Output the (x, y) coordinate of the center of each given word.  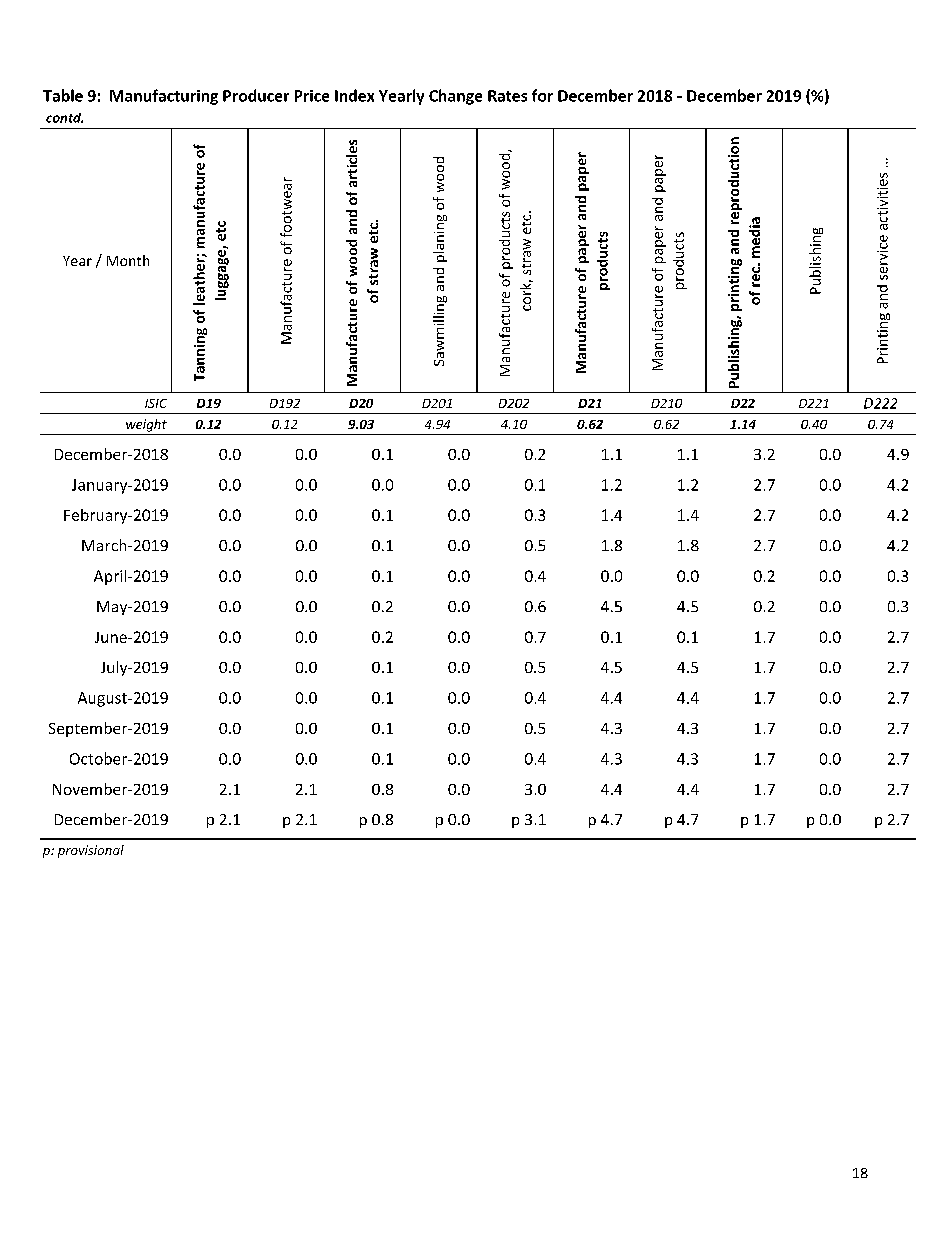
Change (455, 97)
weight (146, 425)
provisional (91, 851)
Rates (507, 96)
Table (63, 95)
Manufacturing (164, 97)
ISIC (156, 403)
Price (312, 96)
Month (128, 260)
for (542, 95)
